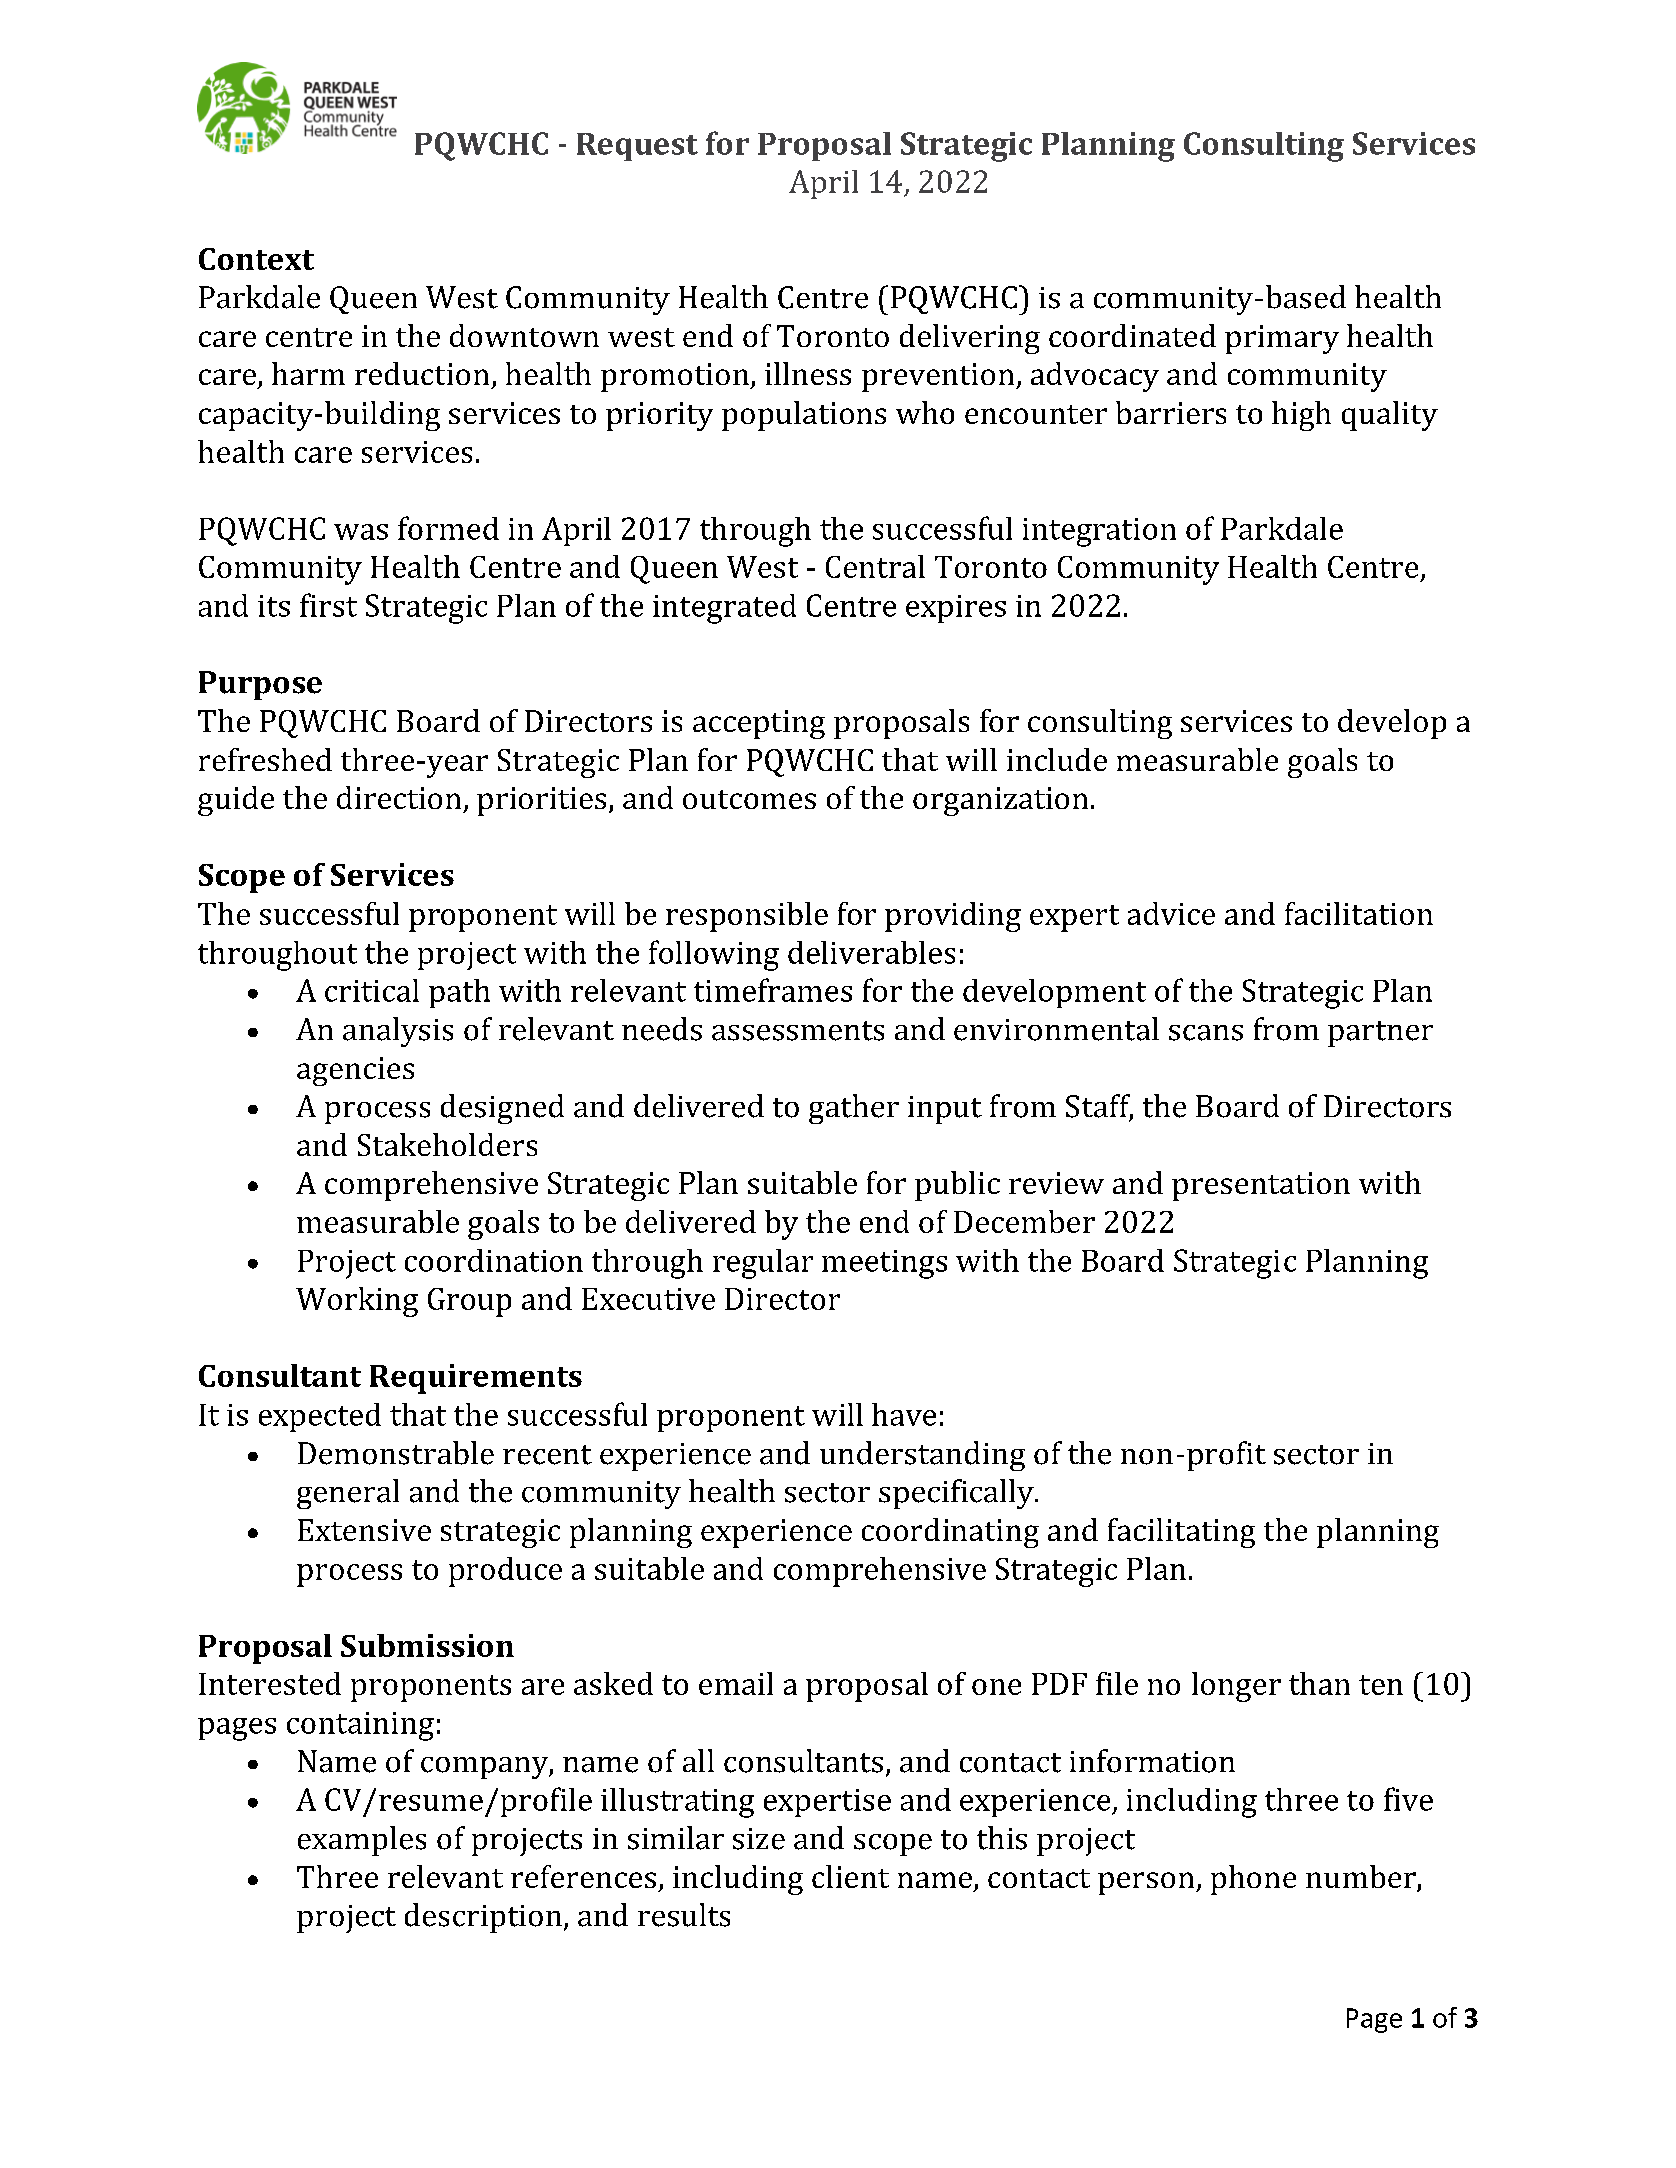  Describe the element at coordinates (328, 605) in the screenshot. I see `first` at that location.
